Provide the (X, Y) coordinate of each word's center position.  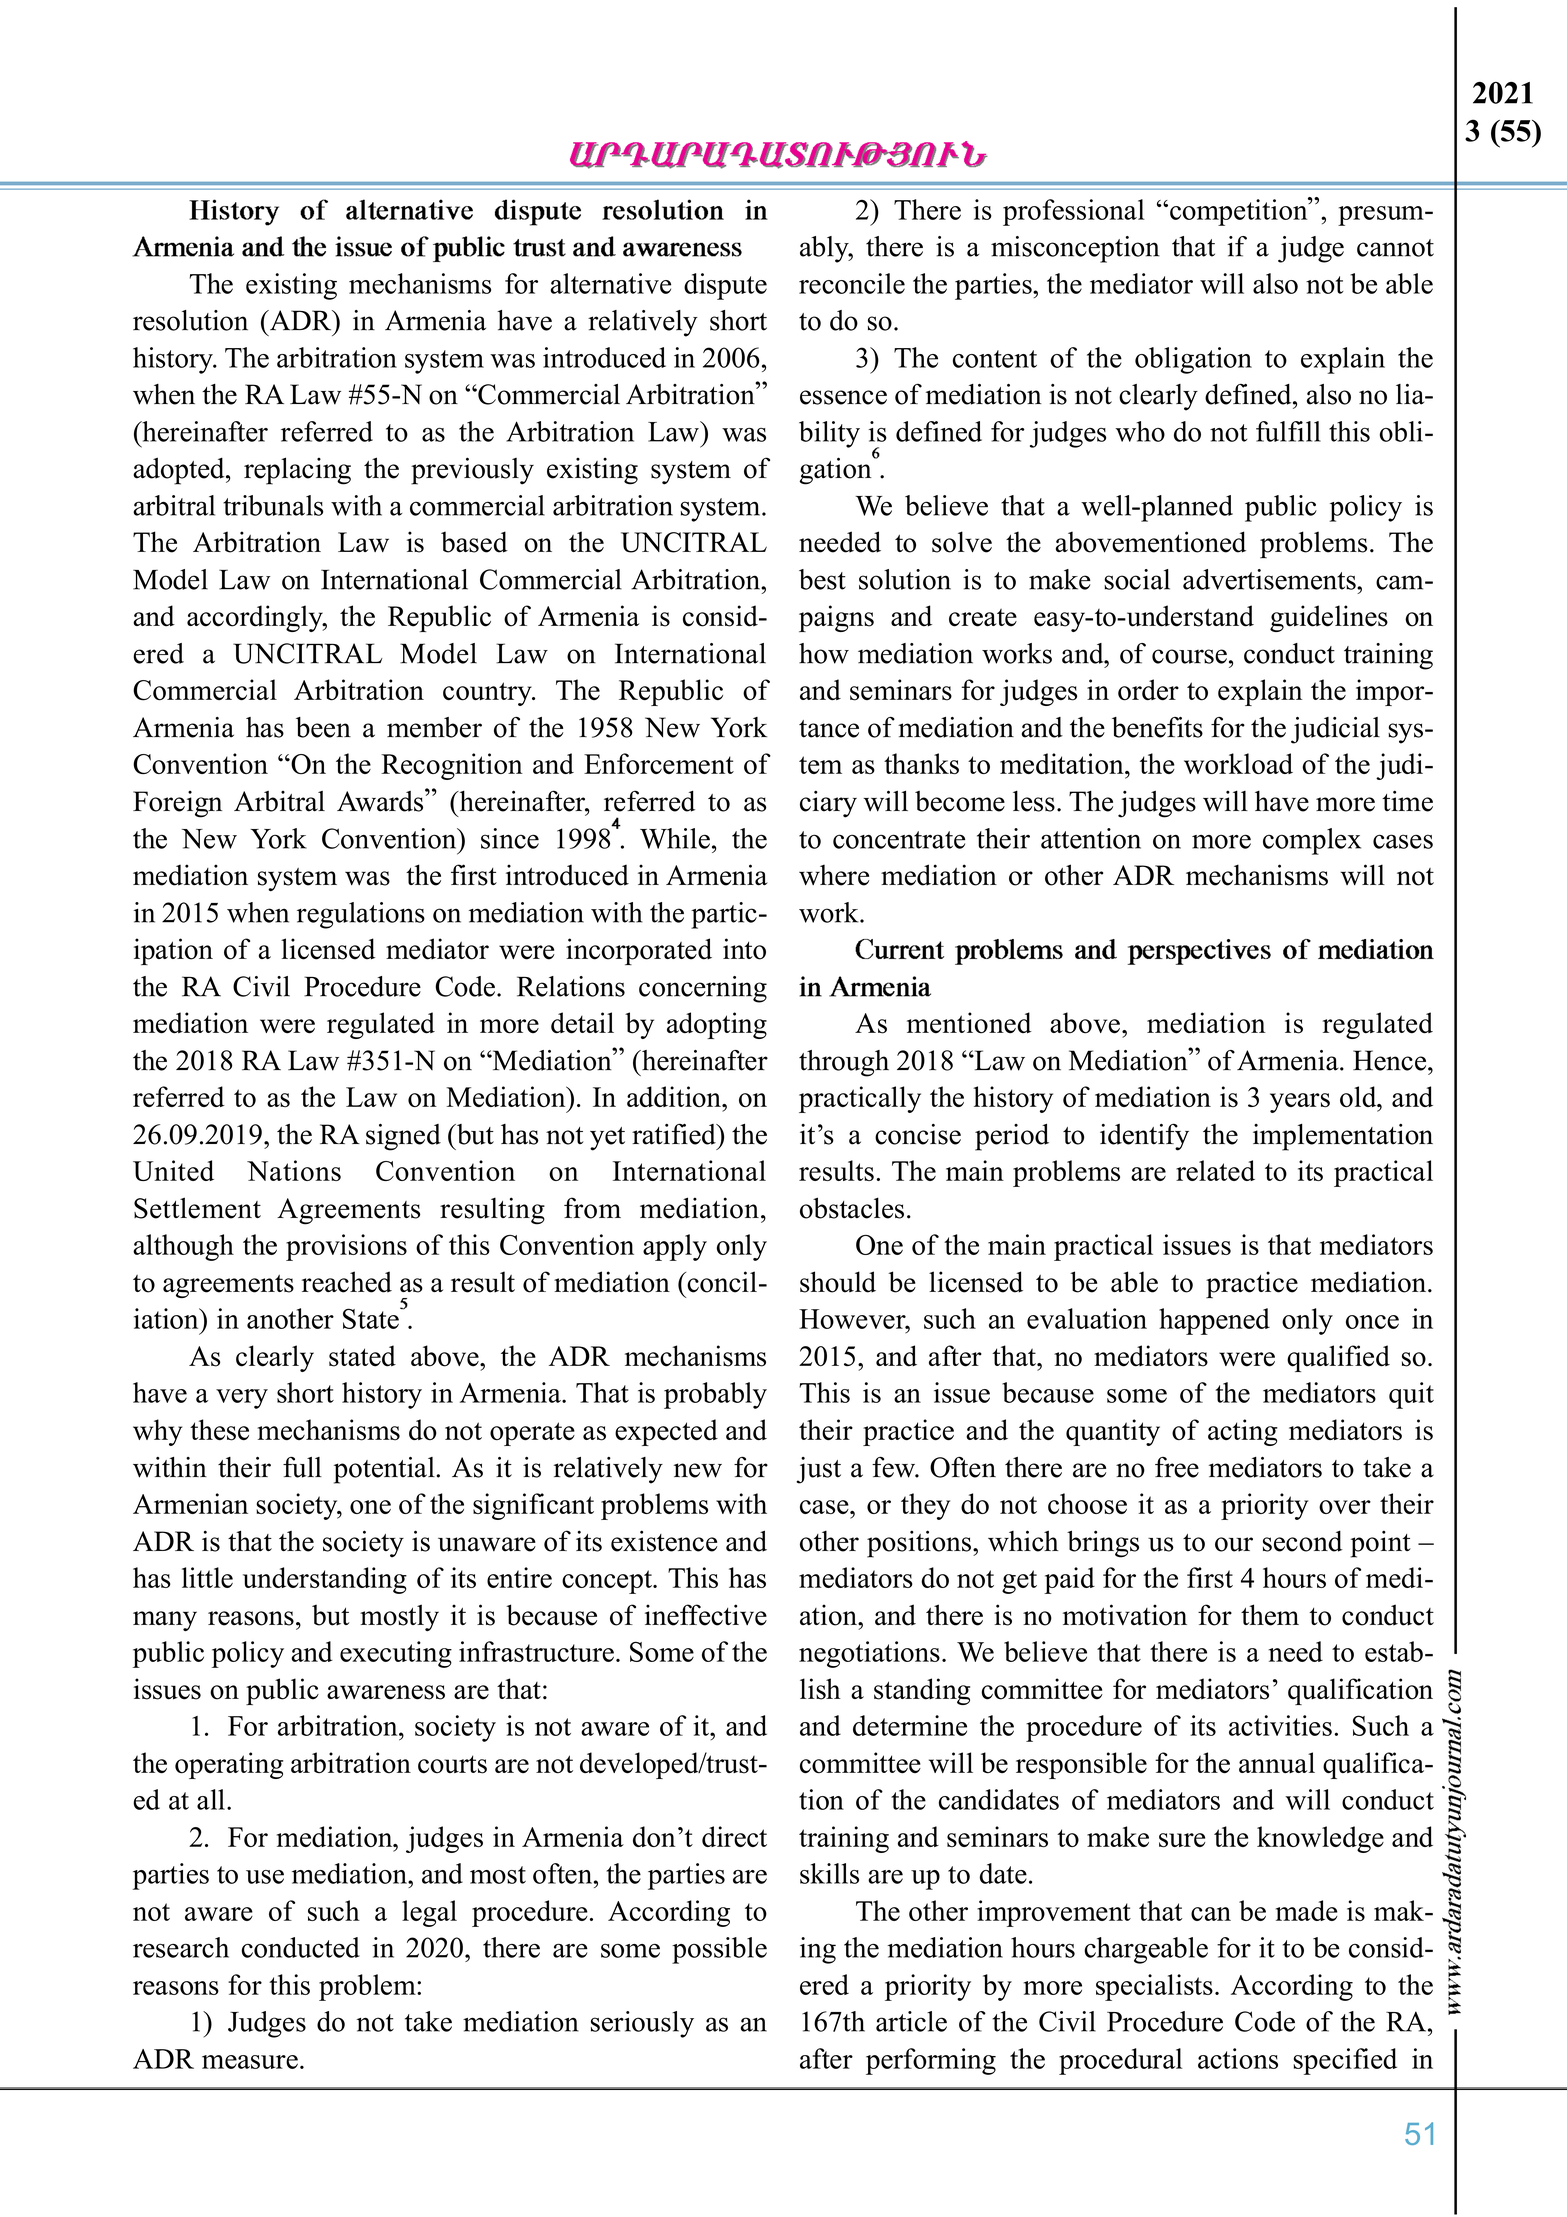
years (1300, 1103)
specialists (1154, 1987)
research (181, 1947)
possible (719, 1950)
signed (403, 1137)
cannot (1395, 248)
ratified (675, 1134)
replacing (297, 471)
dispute (725, 286)
